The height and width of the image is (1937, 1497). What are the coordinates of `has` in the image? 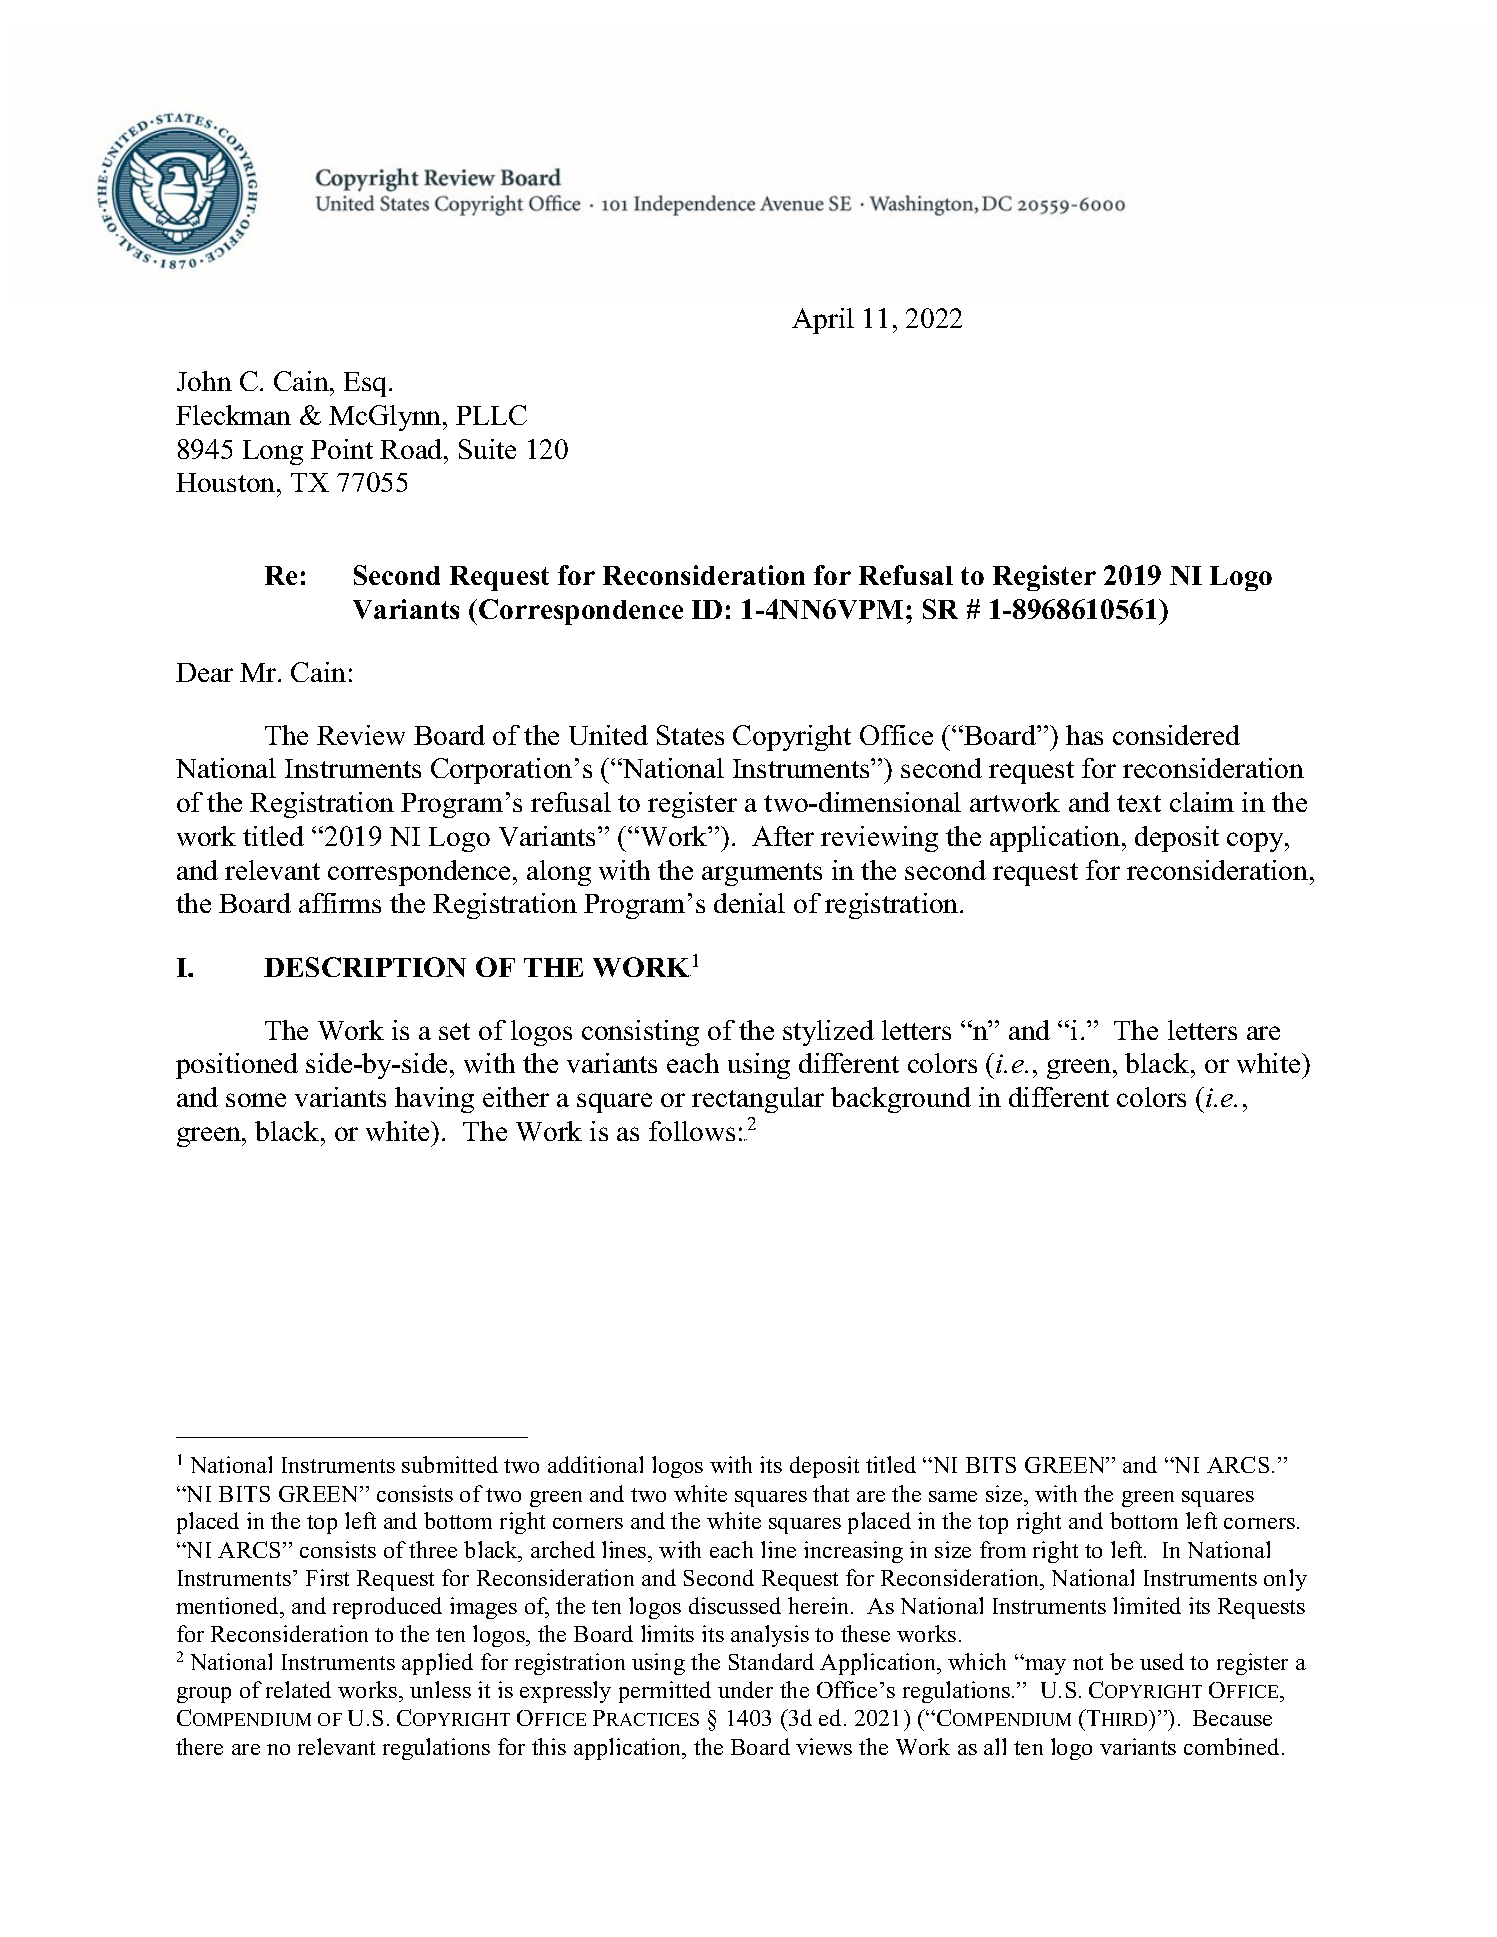 It's located at (1084, 735).
